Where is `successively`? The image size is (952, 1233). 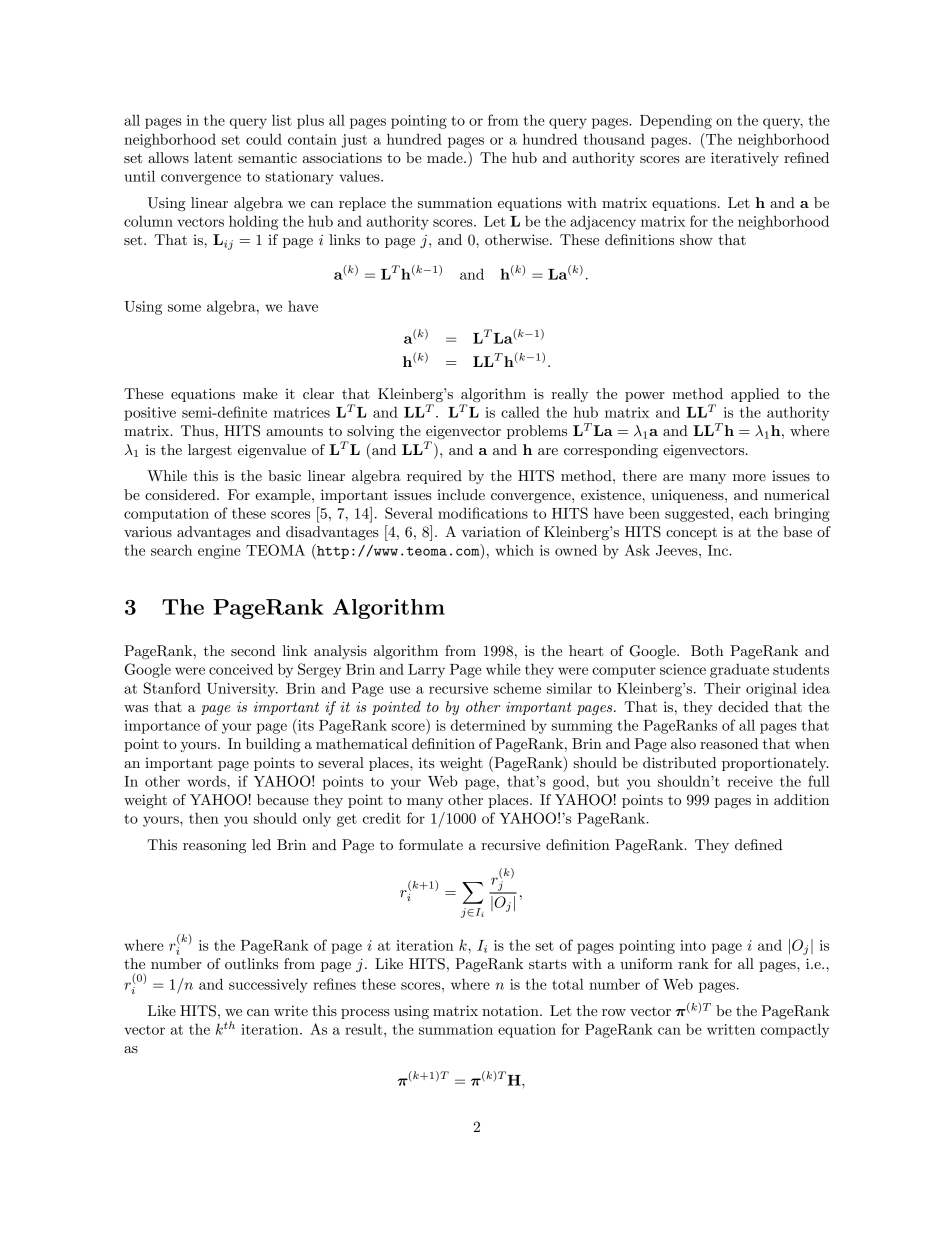
successively is located at coordinates (268, 985).
